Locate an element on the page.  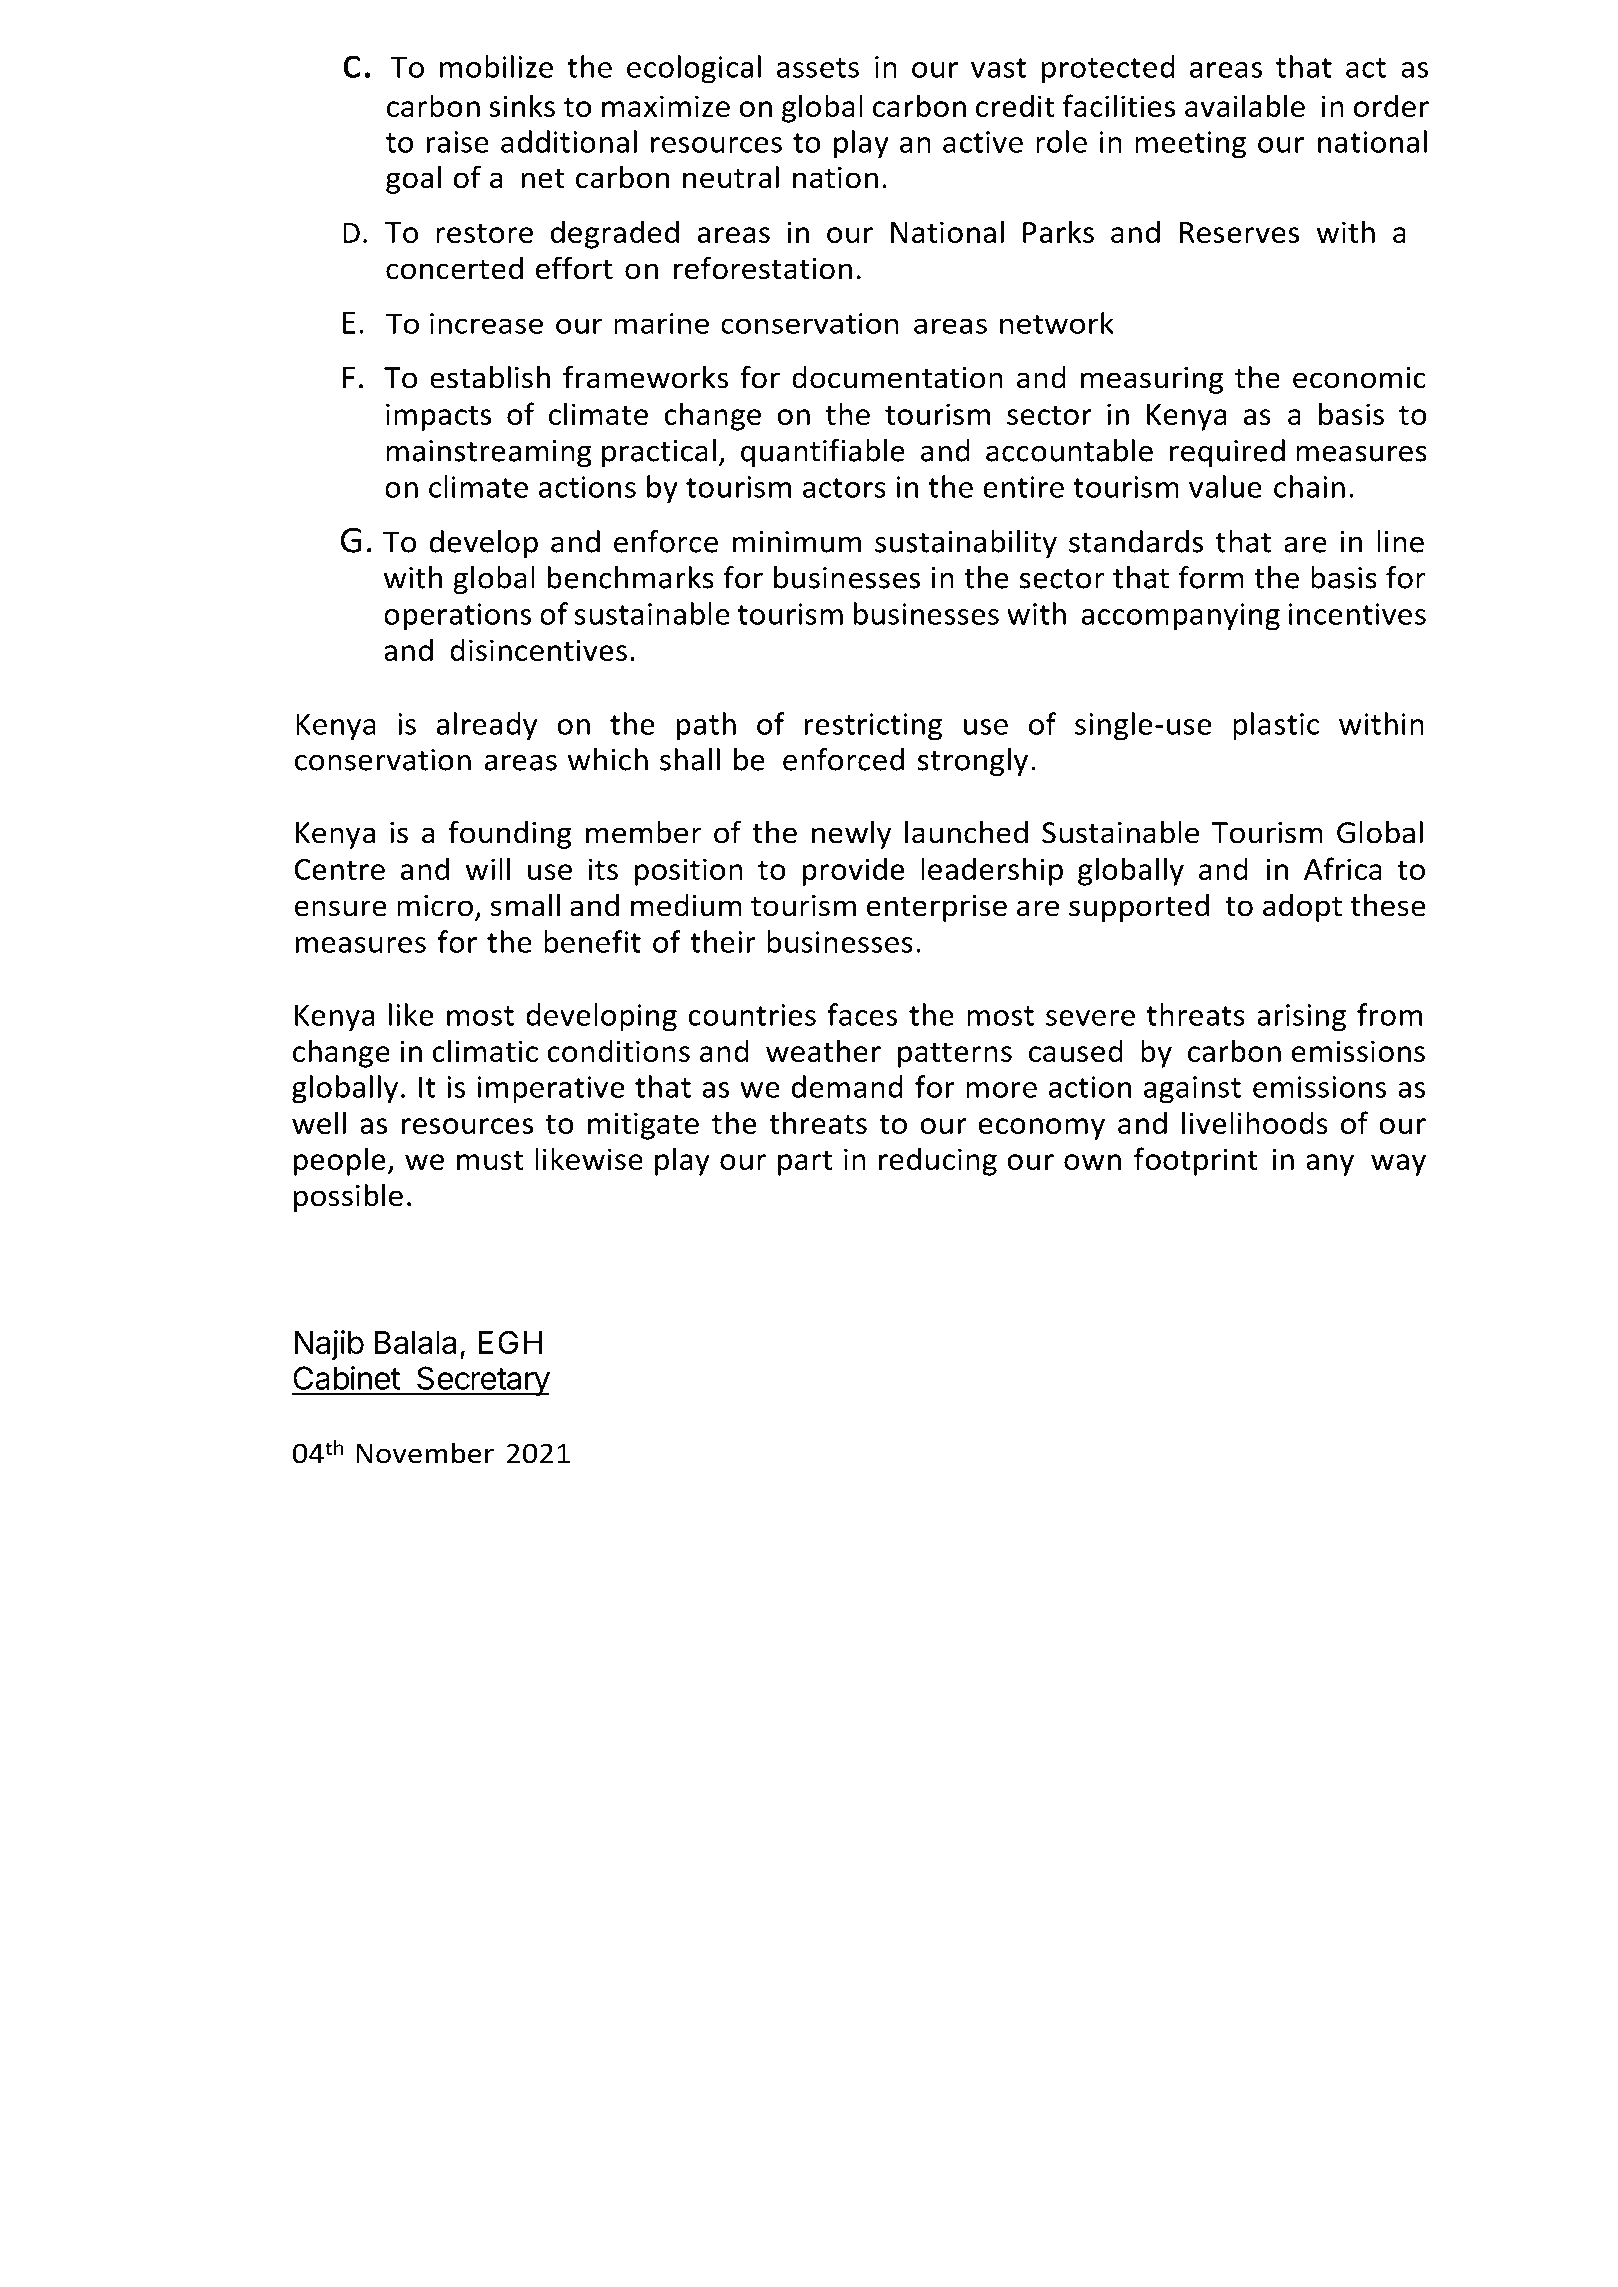
operations is located at coordinates (457, 617).
